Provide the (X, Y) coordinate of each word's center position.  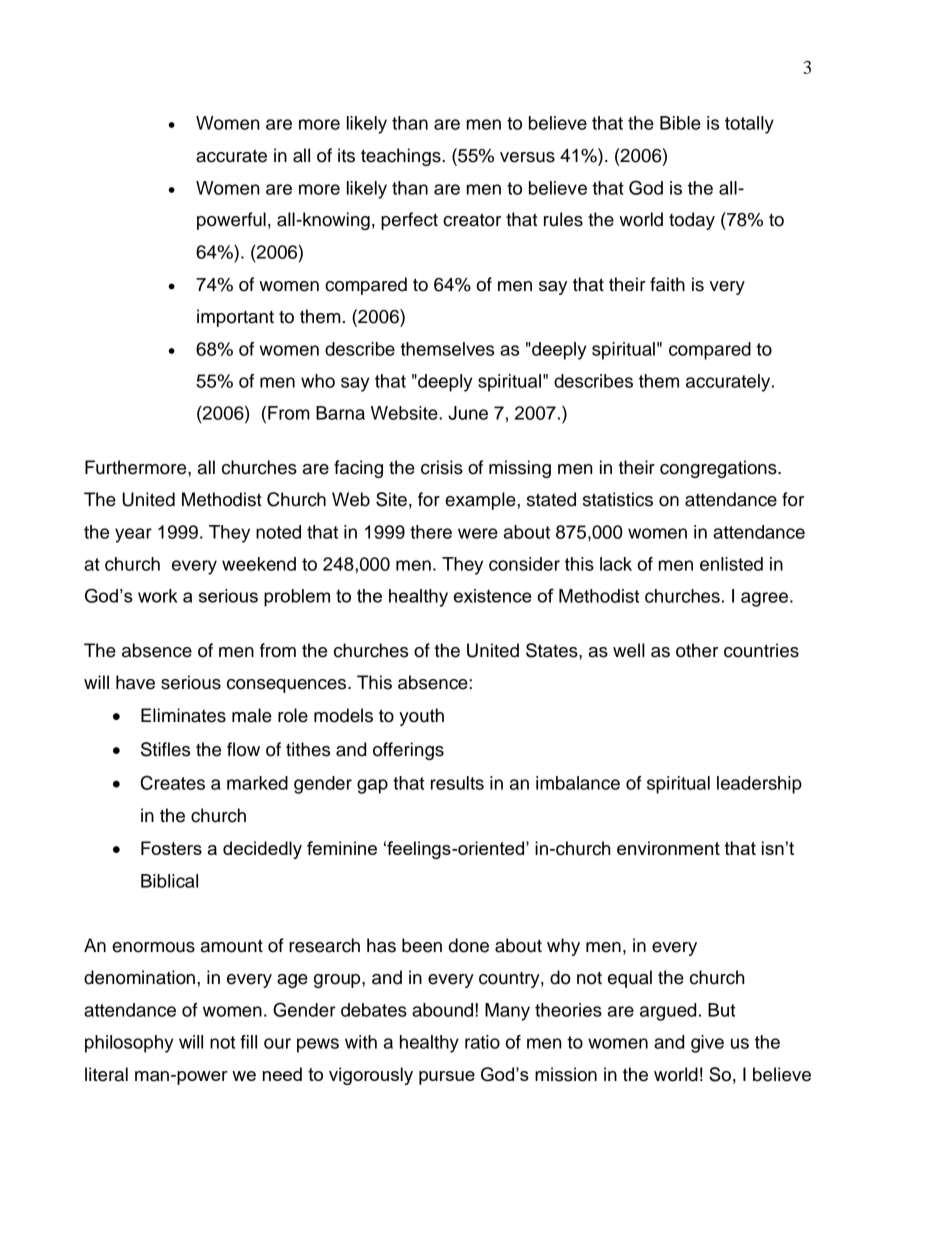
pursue (447, 1078)
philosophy (129, 1044)
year (133, 535)
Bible (680, 123)
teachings (402, 157)
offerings (408, 751)
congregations (719, 469)
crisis (442, 467)
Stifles (165, 749)
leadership (759, 785)
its (346, 155)
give (707, 1044)
